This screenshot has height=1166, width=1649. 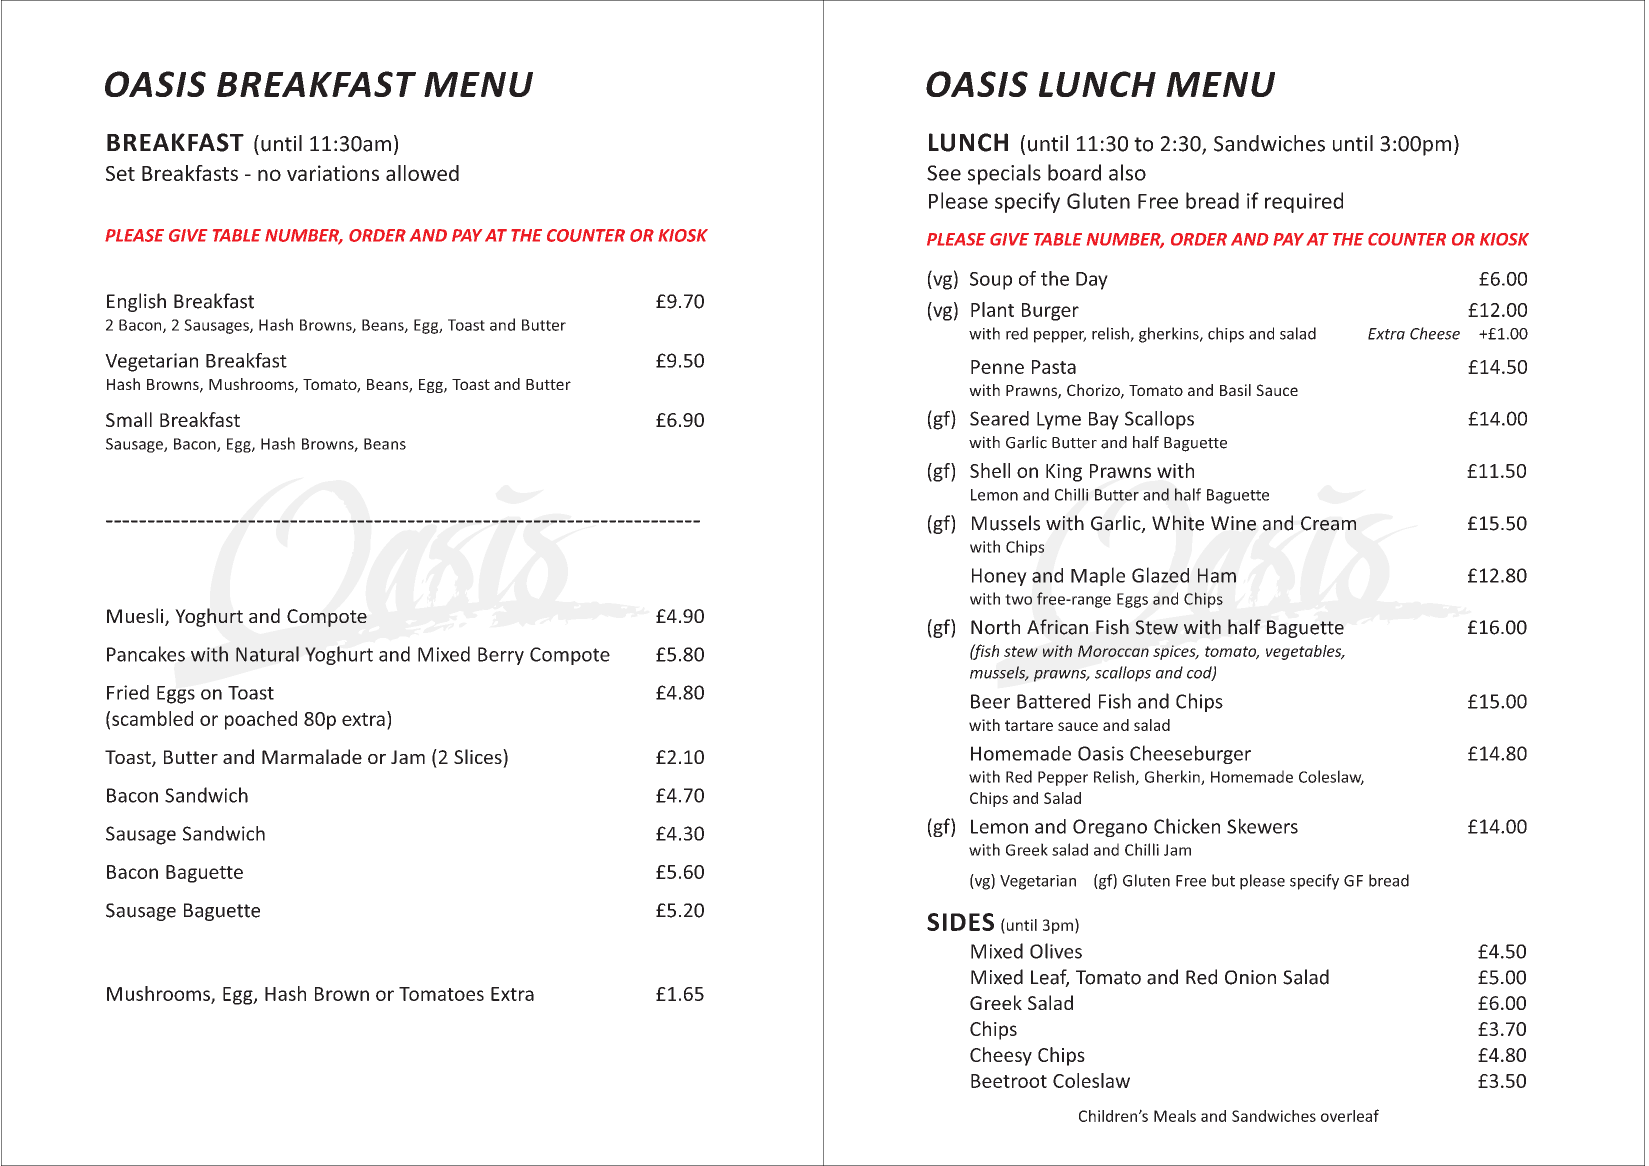 I want to click on Shell, so click(x=990, y=470).
